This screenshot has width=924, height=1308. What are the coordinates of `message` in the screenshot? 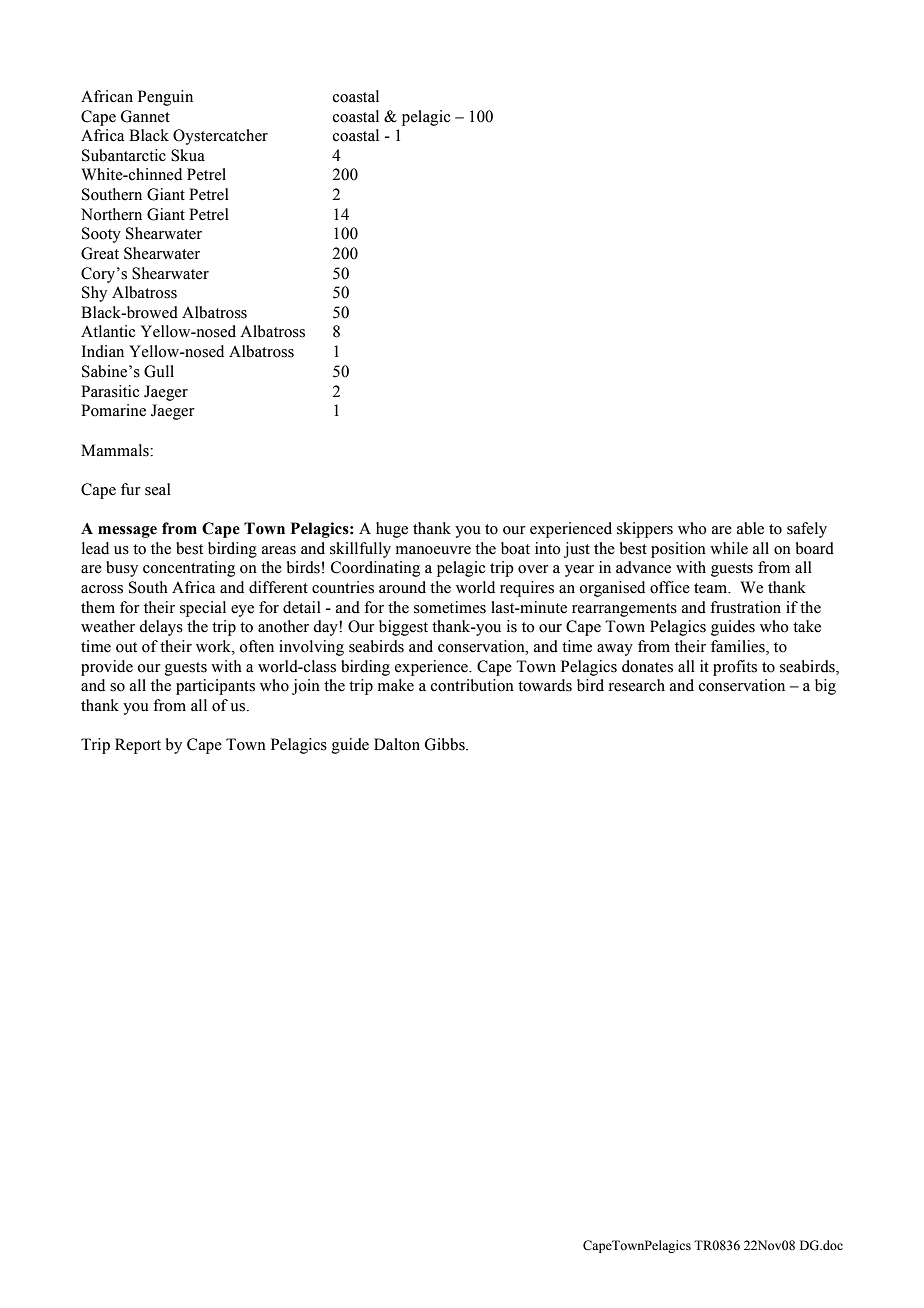 It's located at (127, 532).
